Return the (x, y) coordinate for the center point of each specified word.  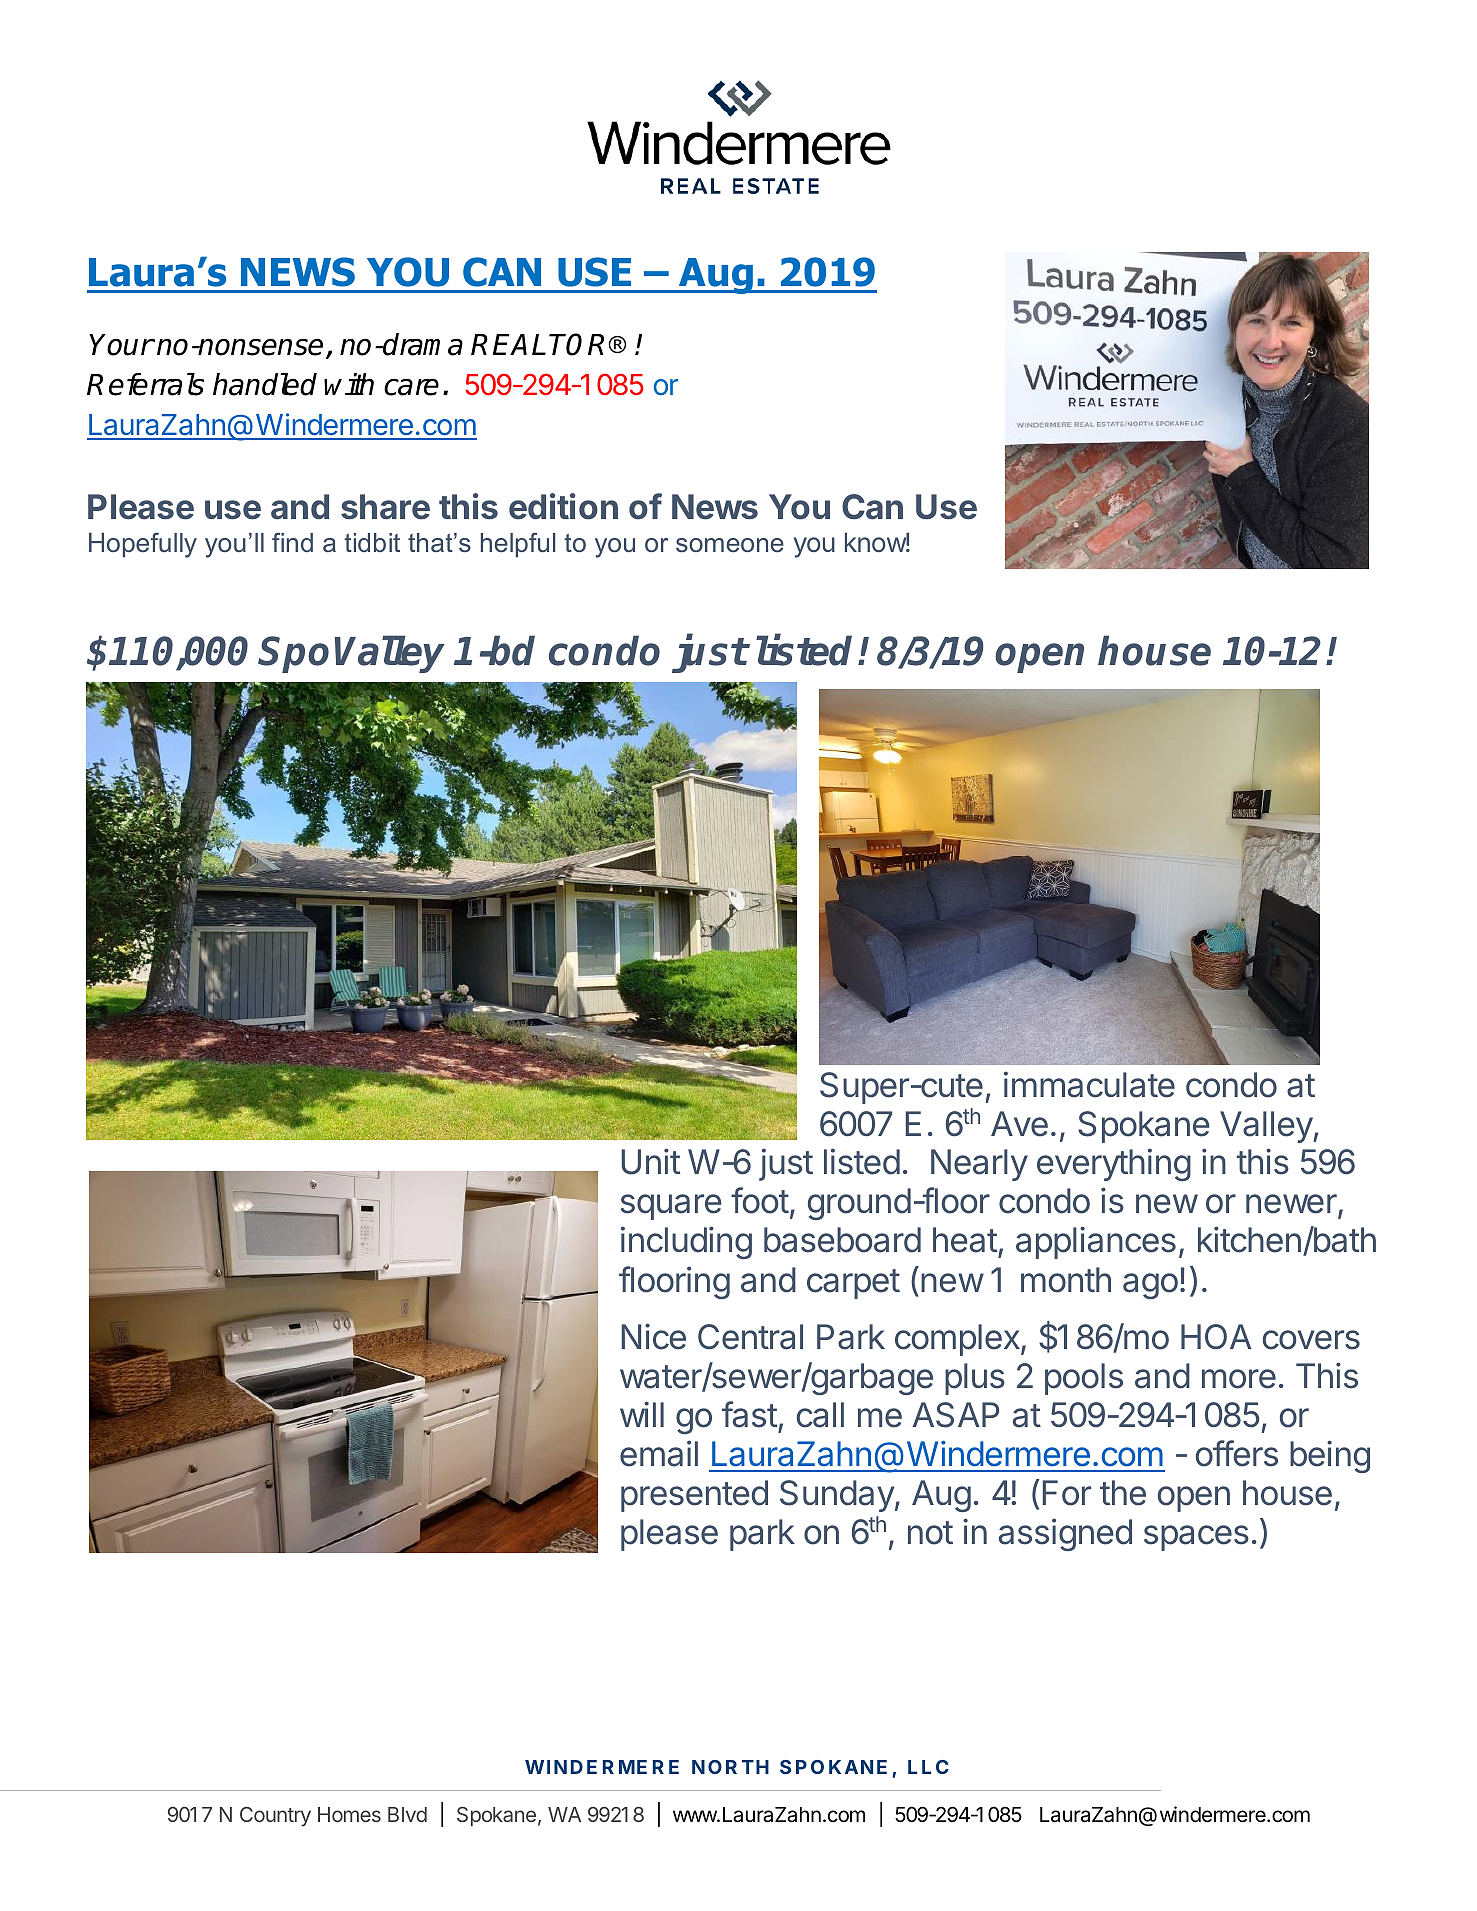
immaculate (1089, 1084)
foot (760, 1200)
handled (265, 384)
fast (749, 1414)
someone (730, 545)
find (292, 542)
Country (275, 1816)
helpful (518, 545)
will (642, 1414)
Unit (651, 1161)
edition (563, 506)
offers (1237, 1453)
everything (1114, 1164)
